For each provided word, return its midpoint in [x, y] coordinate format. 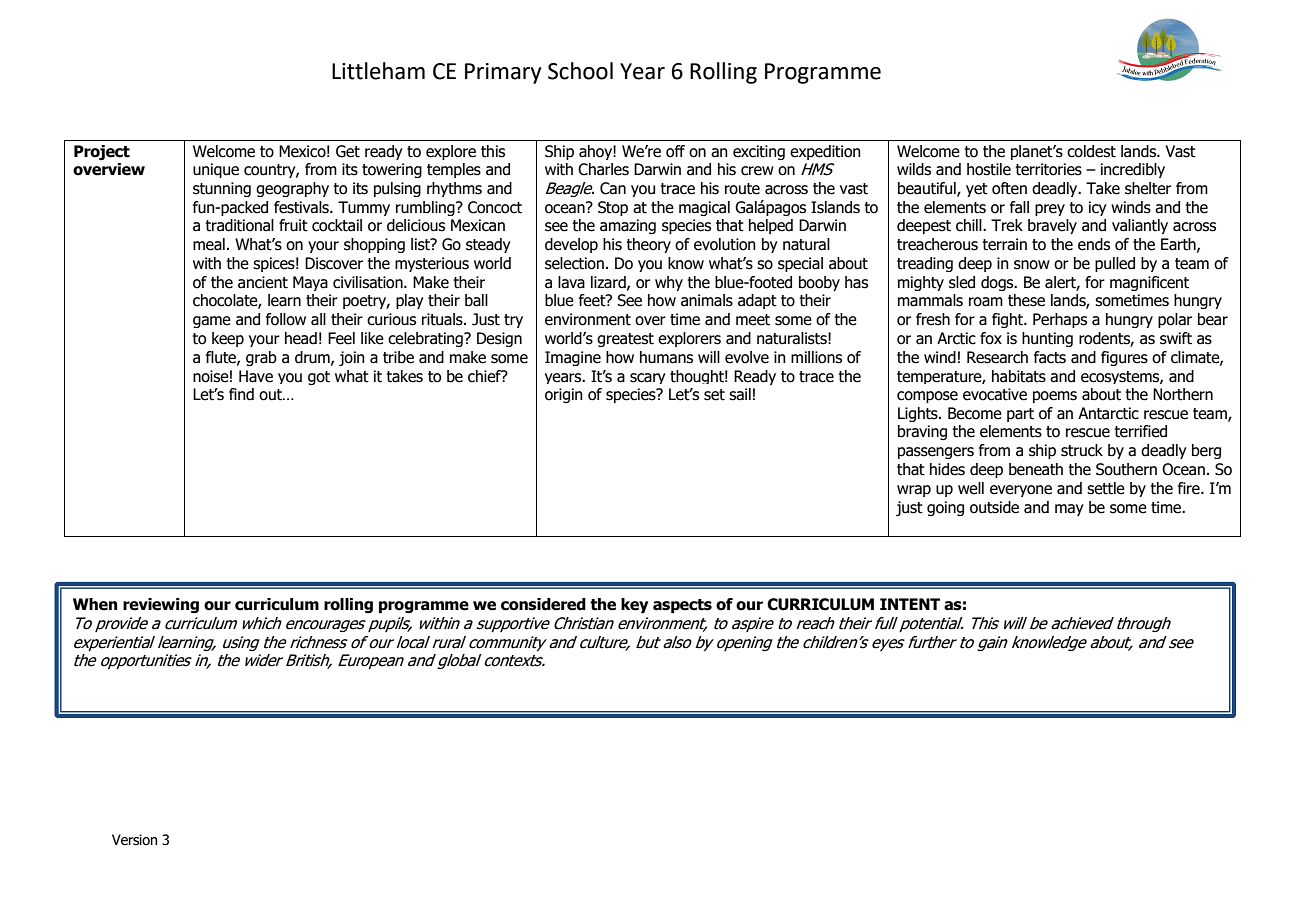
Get [348, 151]
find [241, 394]
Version [134, 840]
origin [564, 395]
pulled [1115, 264]
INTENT [910, 604]
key [635, 606]
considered [543, 604]
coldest [1091, 151]
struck [1082, 450]
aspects [682, 606]
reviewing [161, 605]
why [669, 283]
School [580, 71]
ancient [263, 282]
